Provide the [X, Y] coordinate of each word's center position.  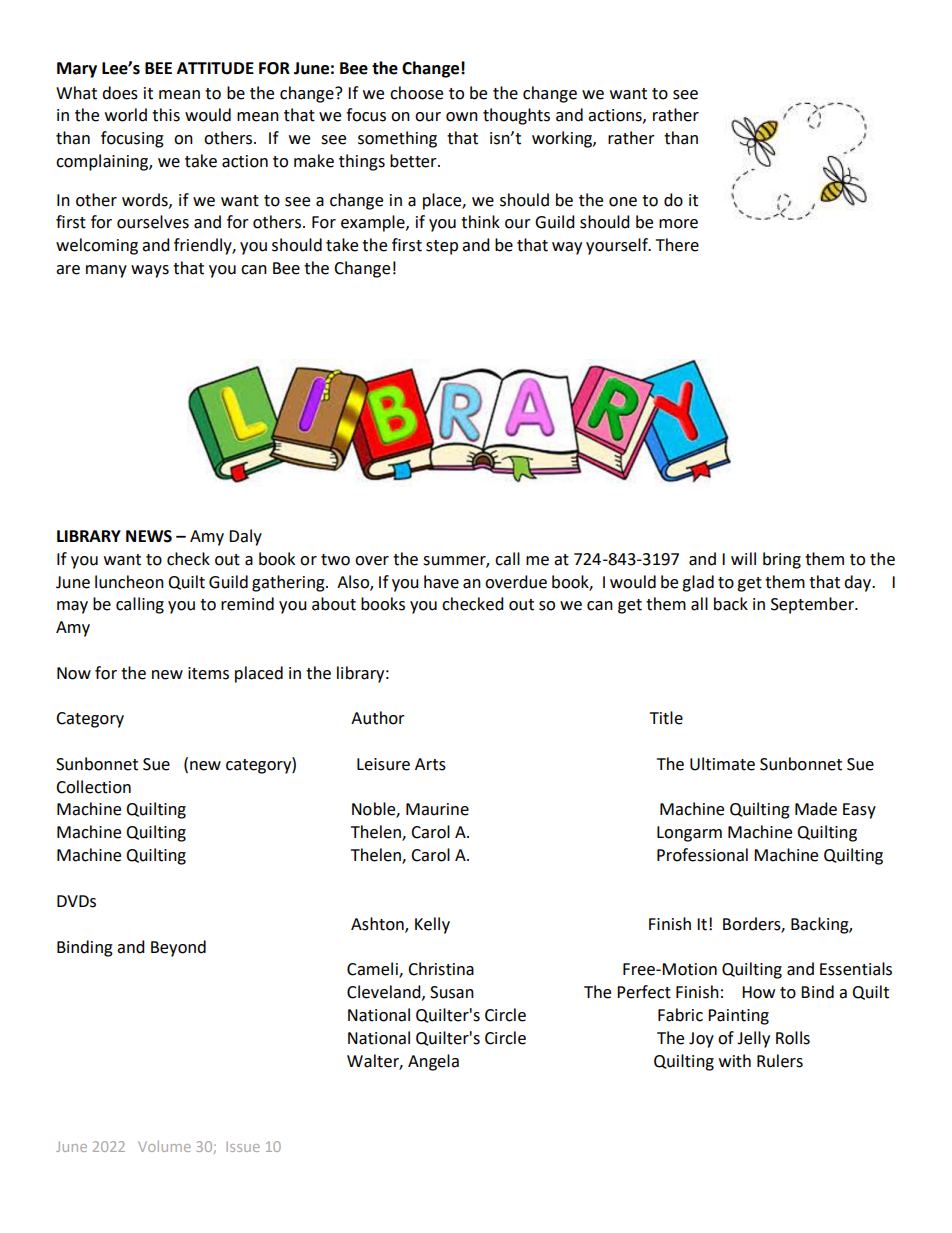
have [441, 582]
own [462, 117]
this [166, 115]
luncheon [129, 582]
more [678, 224]
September [813, 605]
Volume [164, 1146]
